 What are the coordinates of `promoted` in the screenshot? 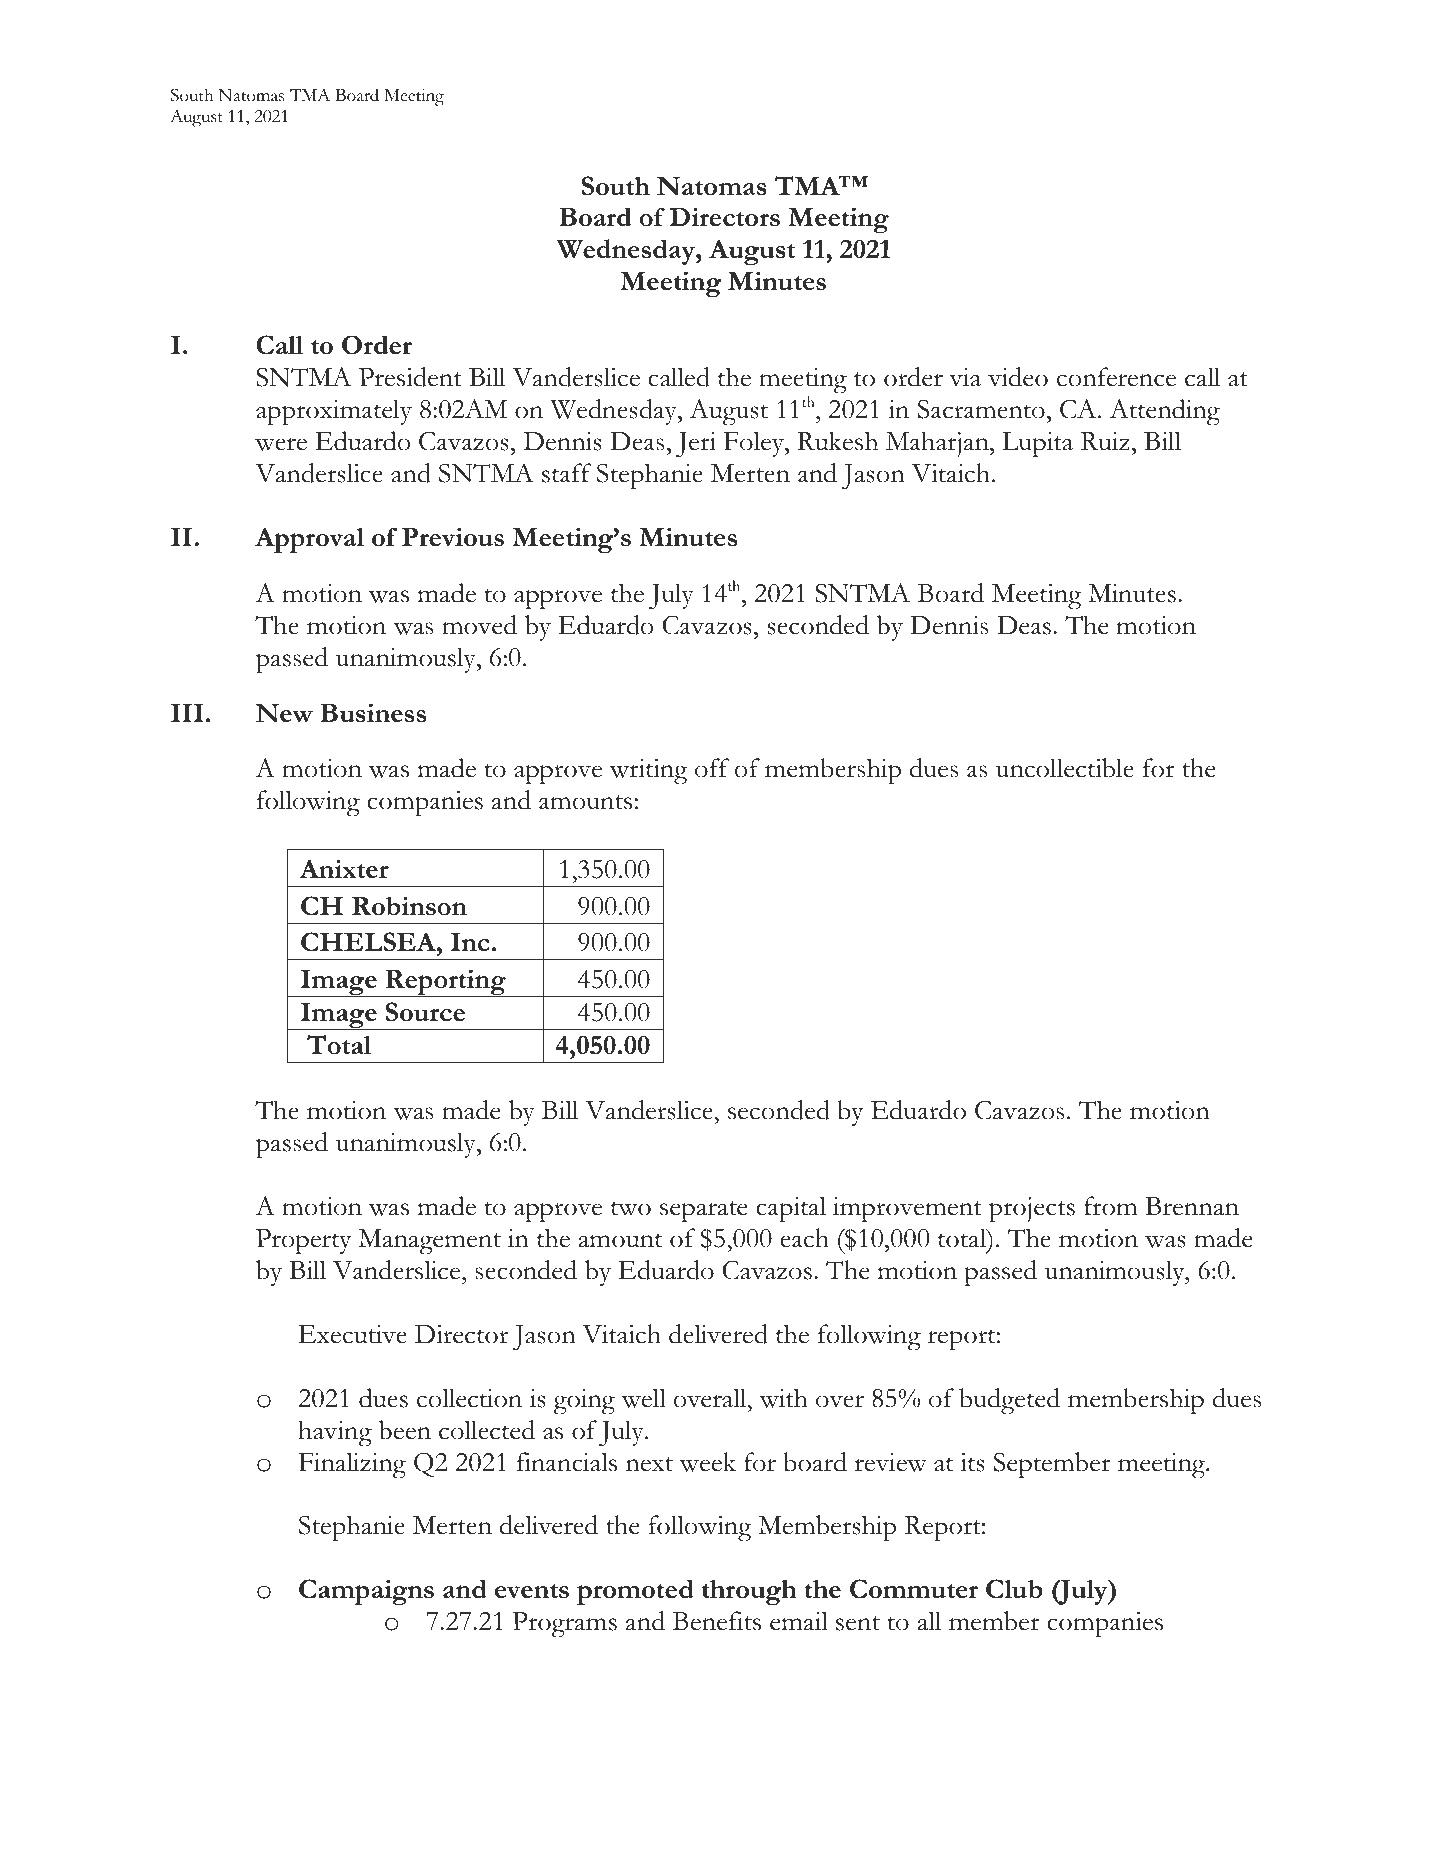 It's located at (635, 1592).
